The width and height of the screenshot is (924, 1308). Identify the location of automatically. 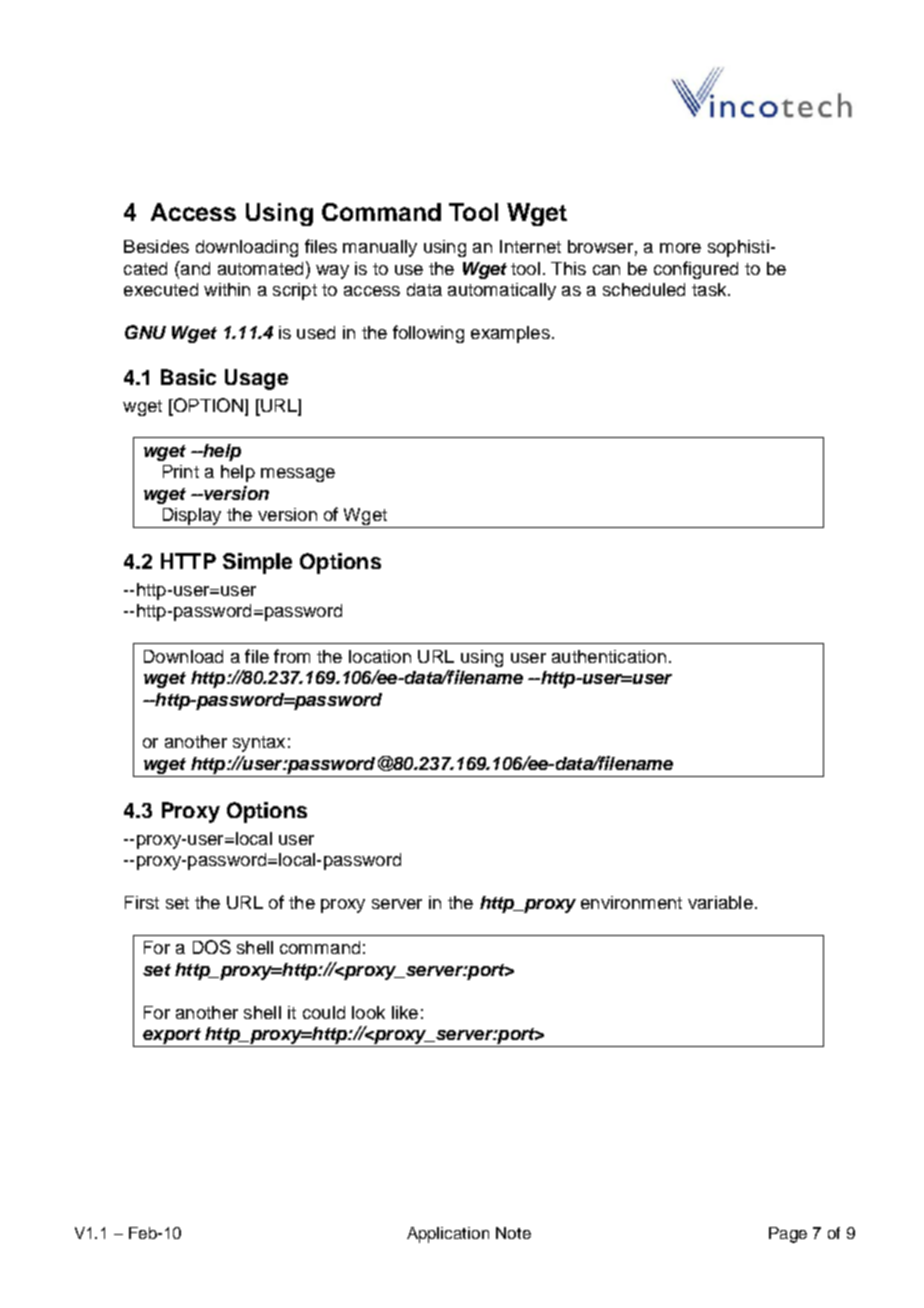
(502, 291).
